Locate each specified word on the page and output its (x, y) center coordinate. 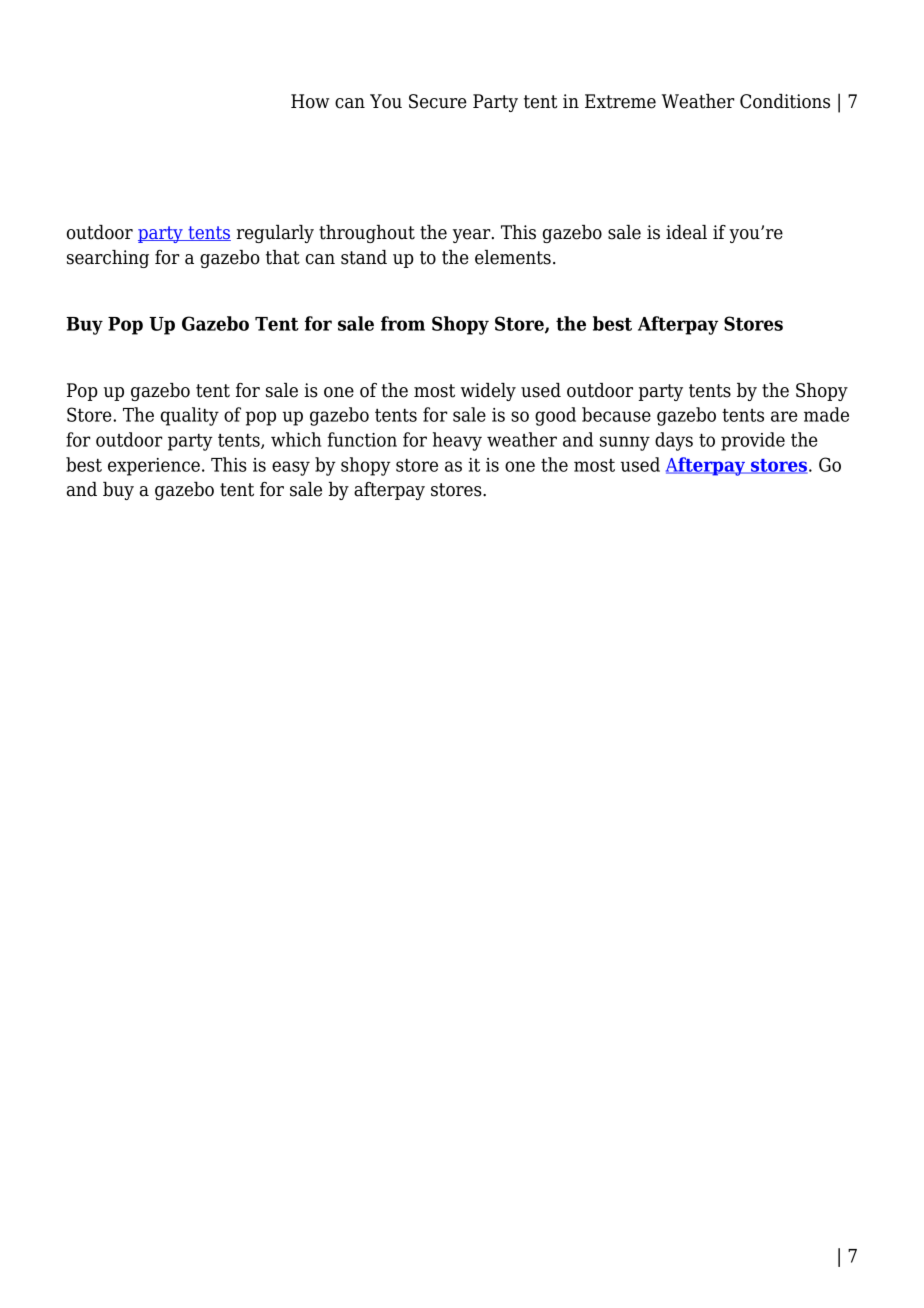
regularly (275, 234)
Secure (438, 101)
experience (154, 467)
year (473, 236)
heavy (457, 441)
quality (190, 416)
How (310, 101)
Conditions (785, 101)
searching (108, 259)
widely (488, 392)
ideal (686, 232)
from (403, 323)
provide (753, 441)
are (784, 416)
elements (513, 257)
